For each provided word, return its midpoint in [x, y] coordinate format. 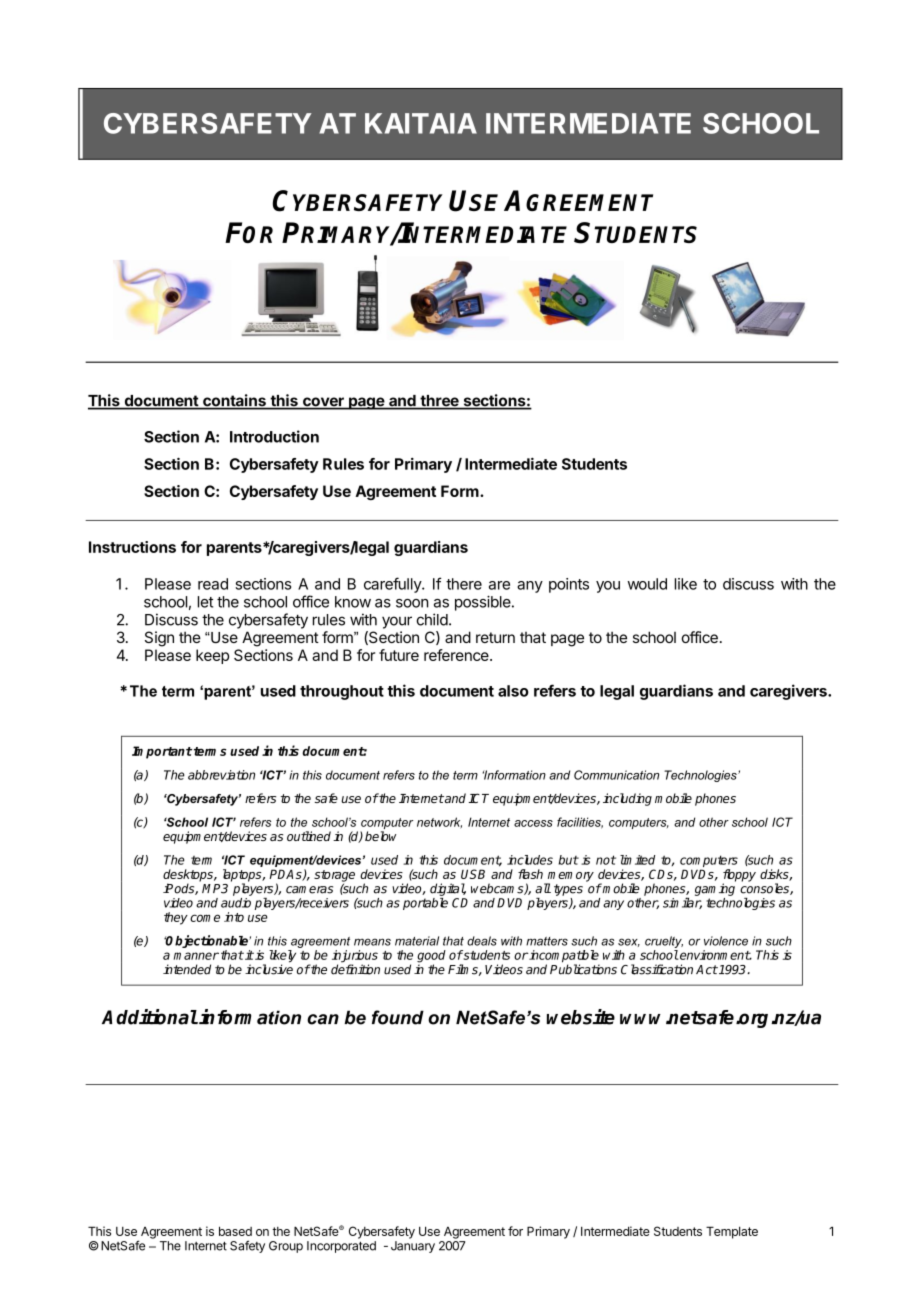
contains [234, 401]
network [439, 823]
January [413, 1247]
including [627, 799]
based [235, 1231]
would [647, 584]
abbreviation [221, 775]
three [439, 402]
